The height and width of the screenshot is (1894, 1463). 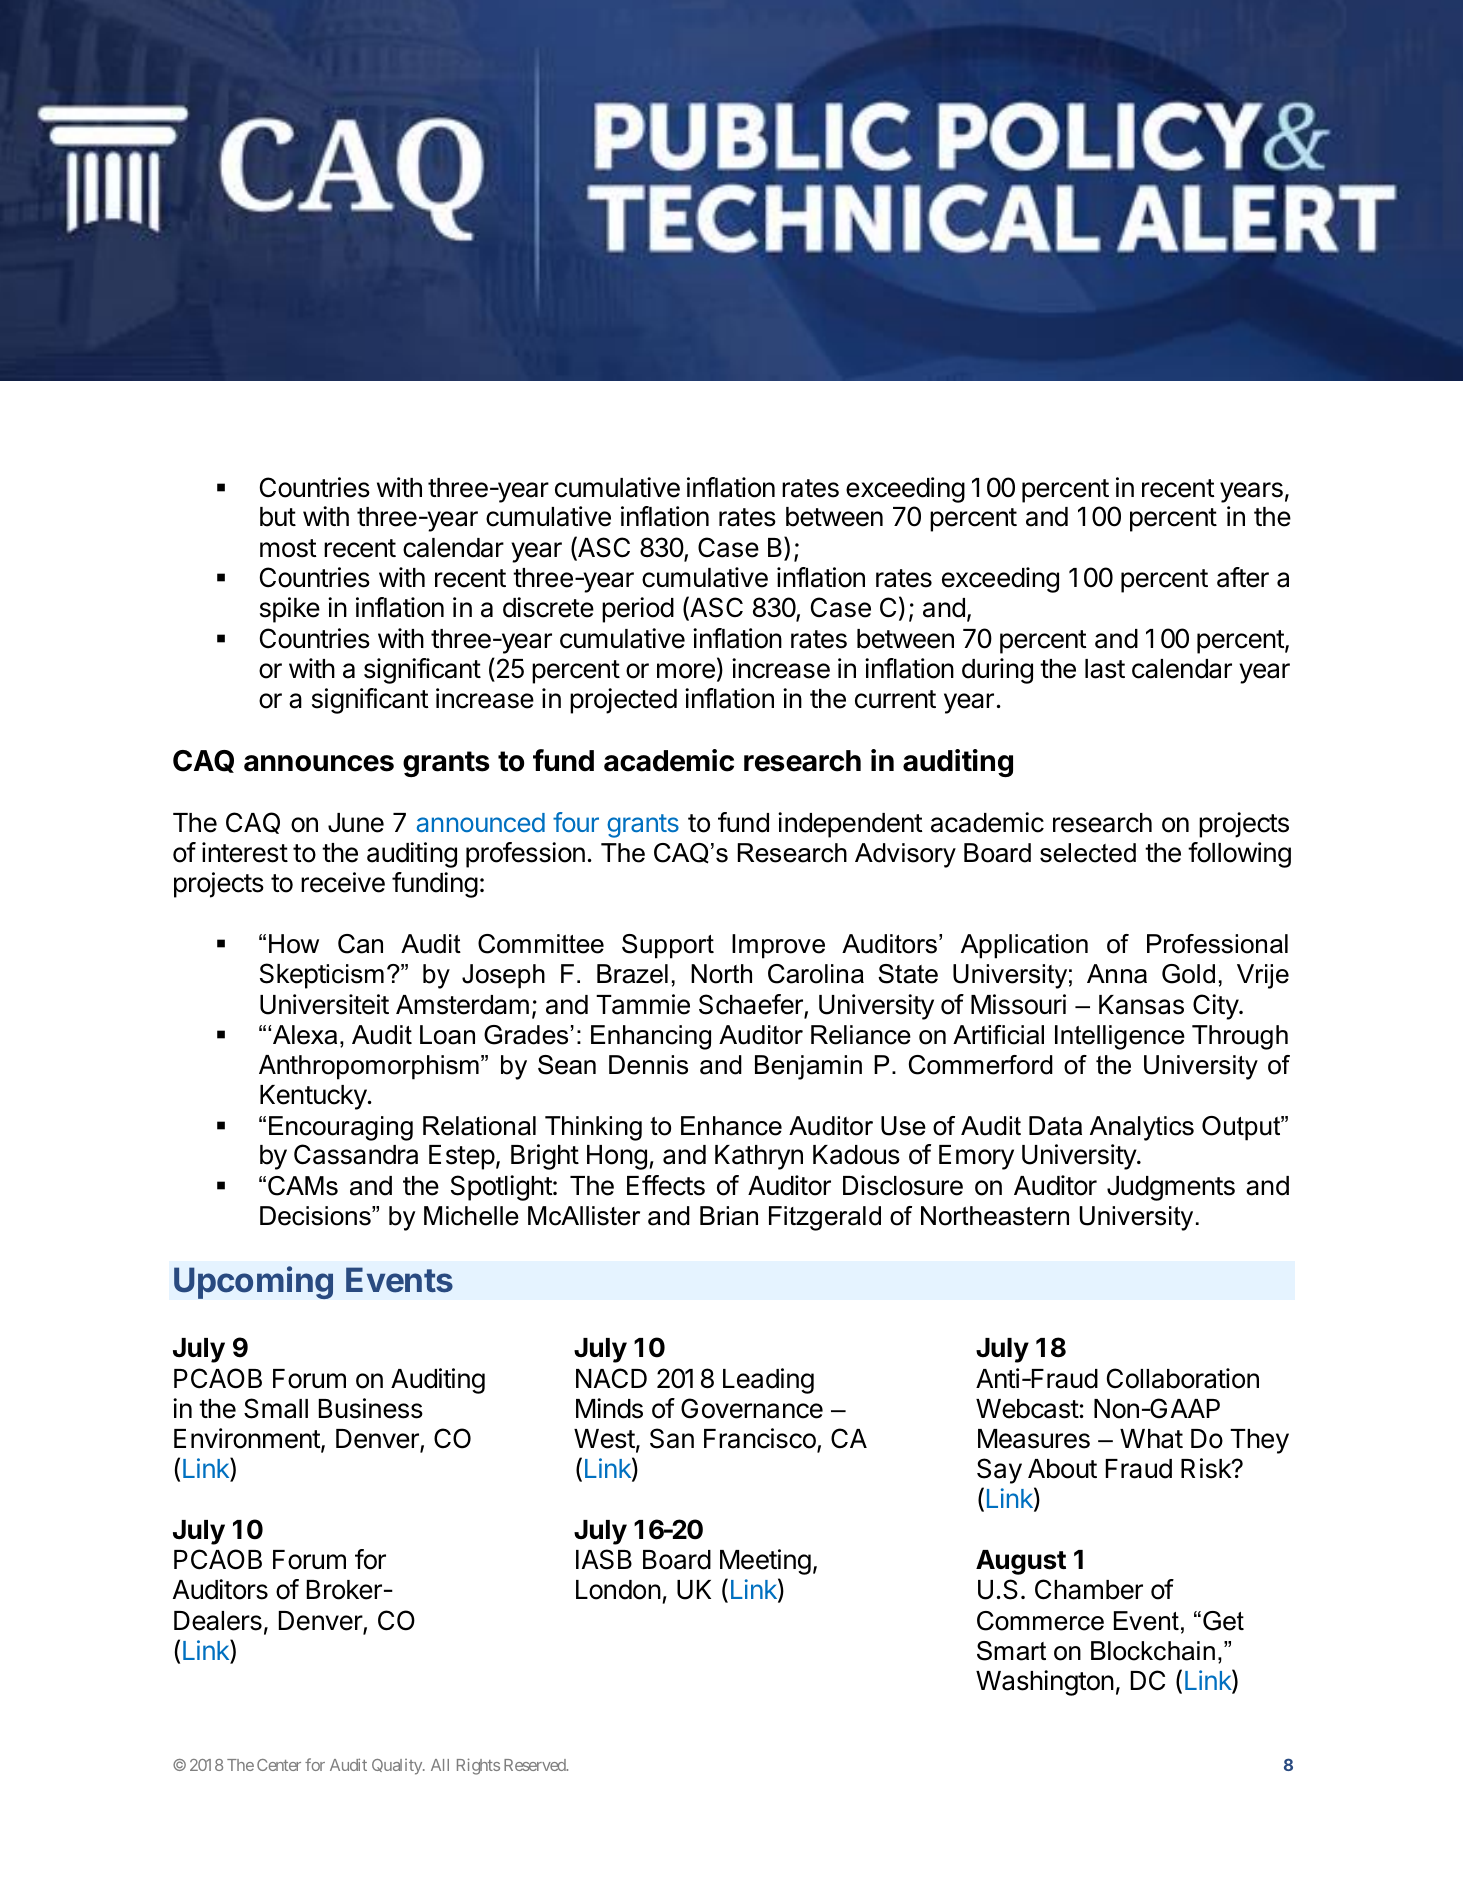 I want to click on Leading, so click(x=768, y=1381).
